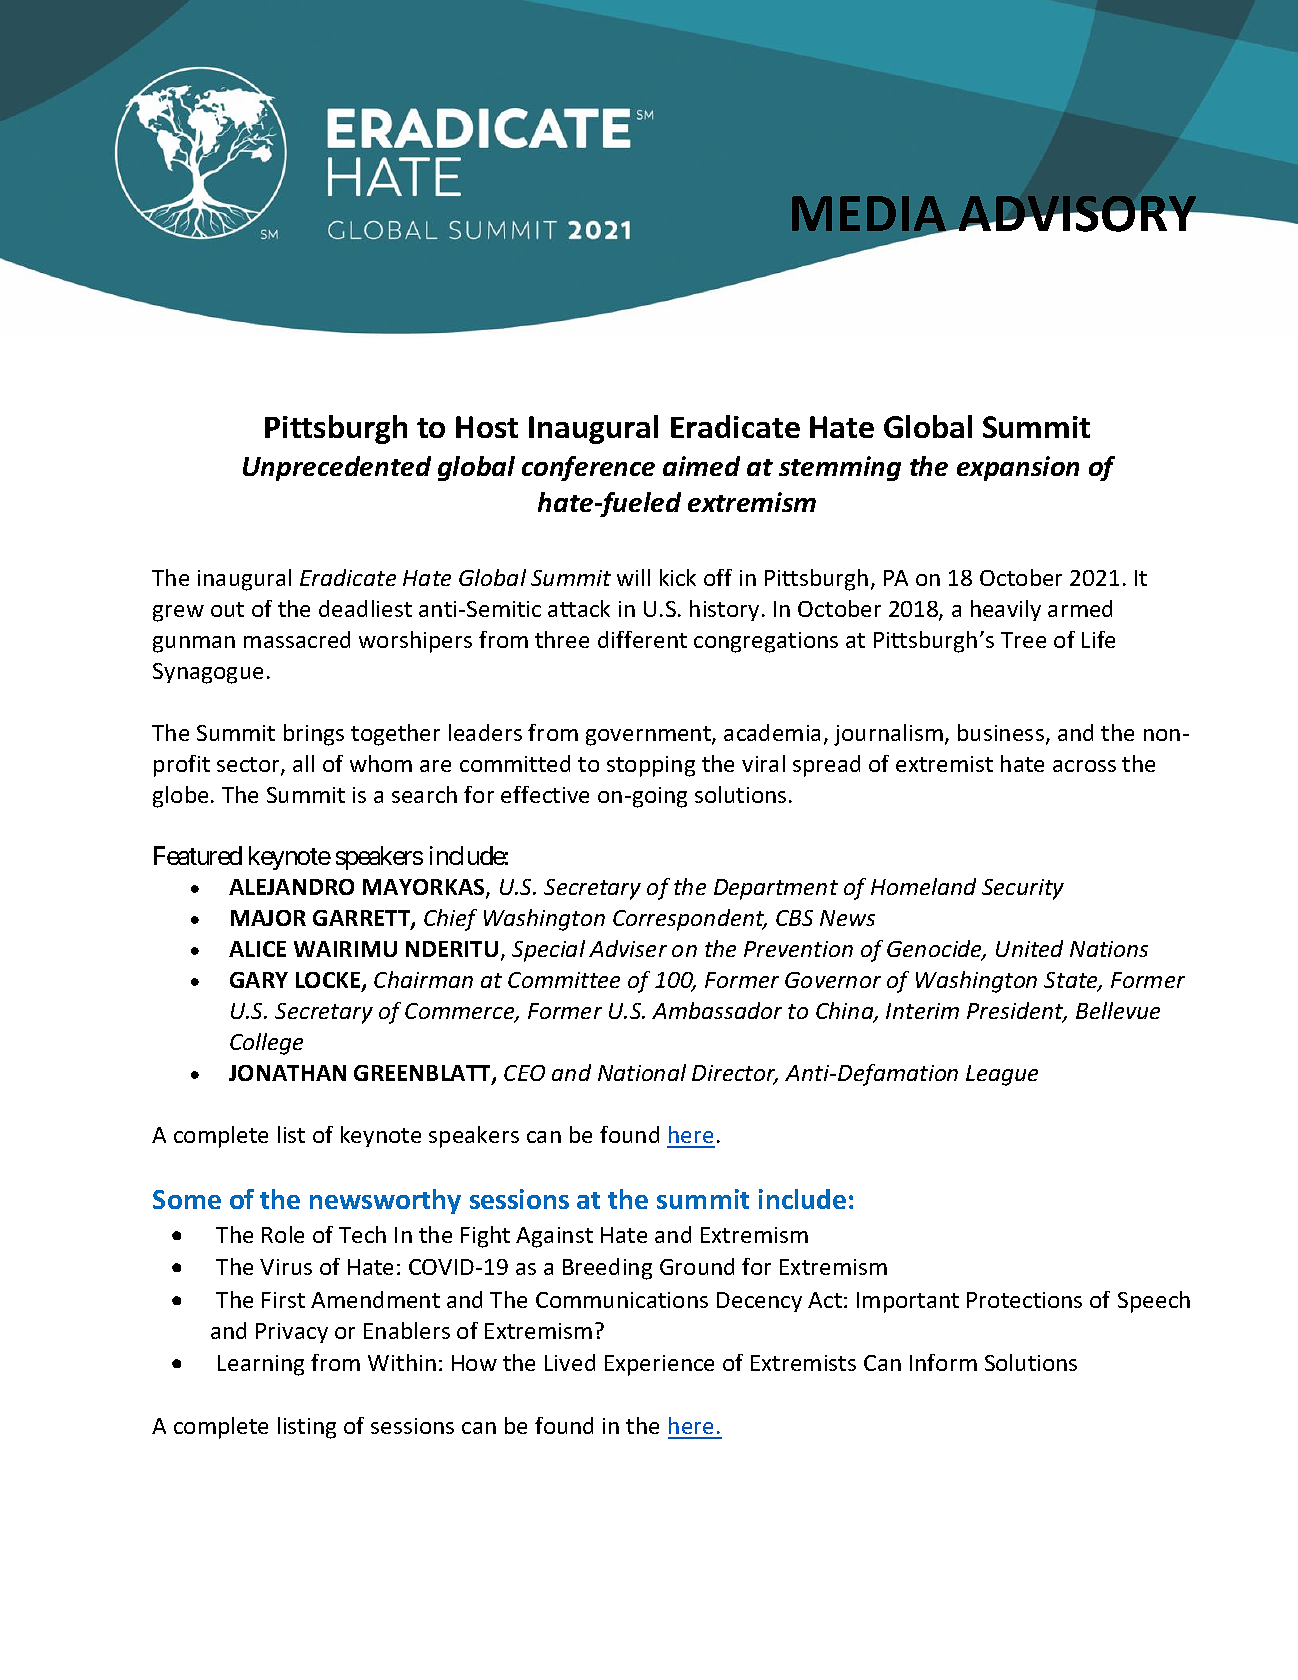 The width and height of the screenshot is (1298, 1680). Describe the element at coordinates (487, 427) in the screenshot. I see `Host` at that location.
